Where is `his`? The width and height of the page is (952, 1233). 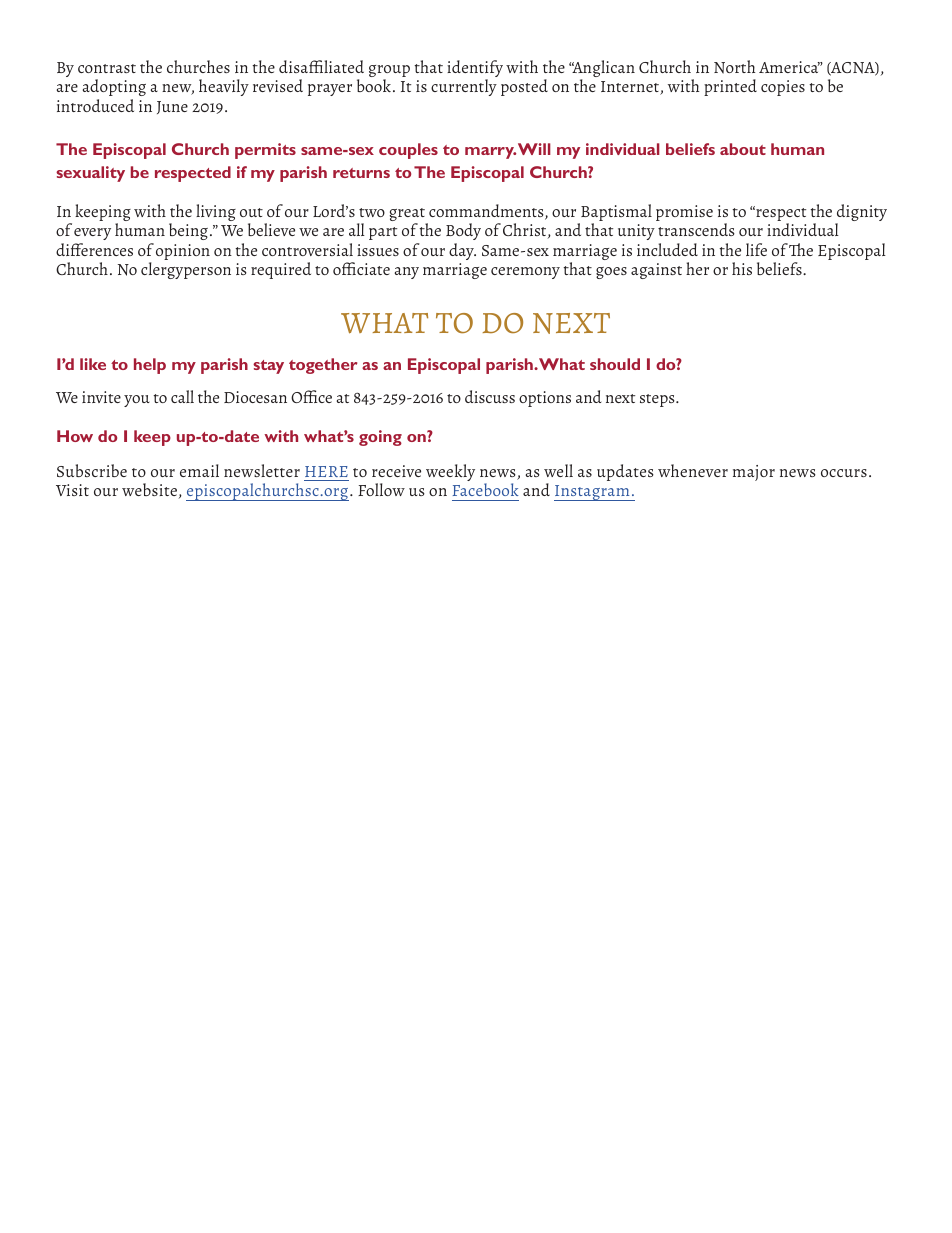
his is located at coordinates (742, 268).
